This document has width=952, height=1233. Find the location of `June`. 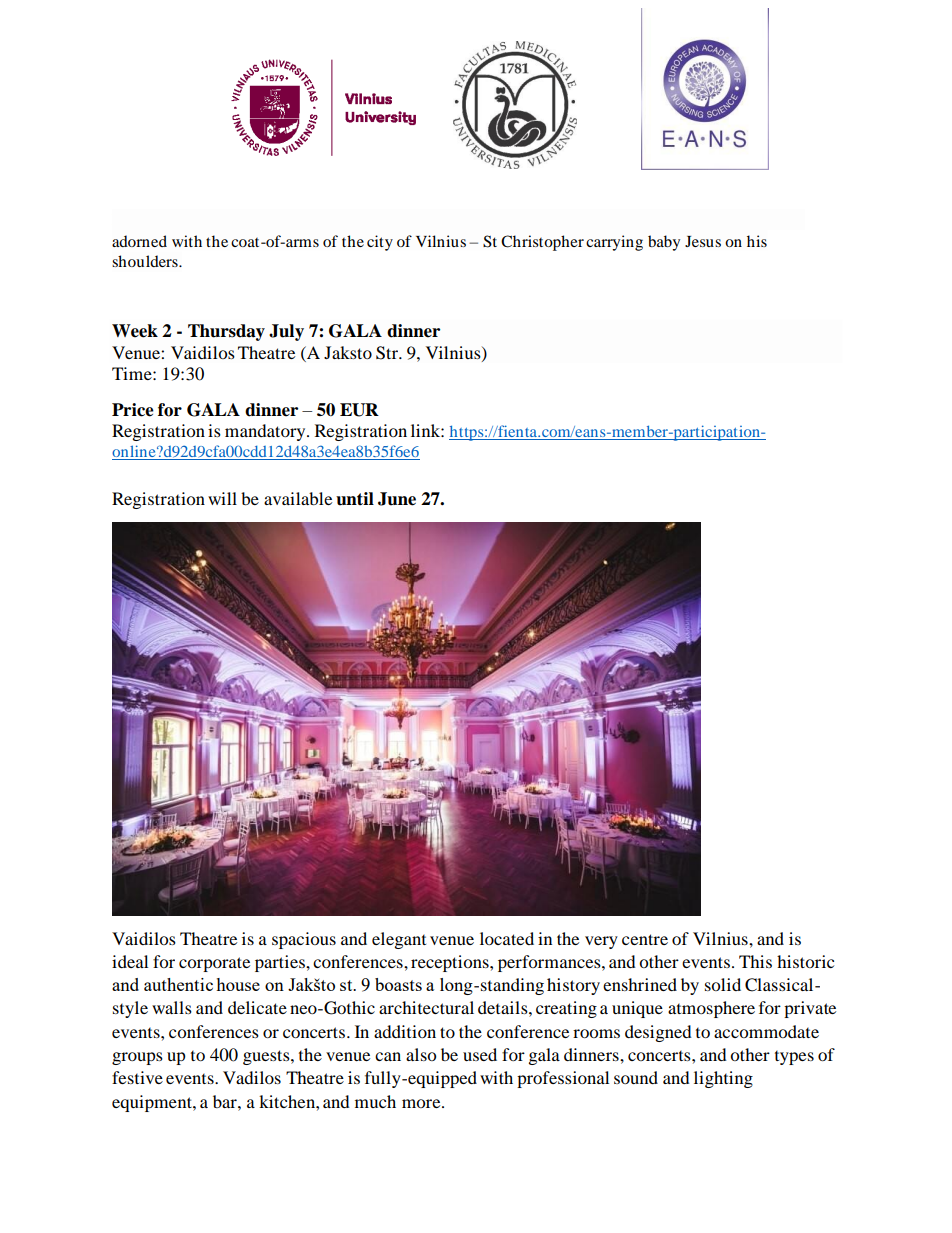

June is located at coordinates (397, 499).
